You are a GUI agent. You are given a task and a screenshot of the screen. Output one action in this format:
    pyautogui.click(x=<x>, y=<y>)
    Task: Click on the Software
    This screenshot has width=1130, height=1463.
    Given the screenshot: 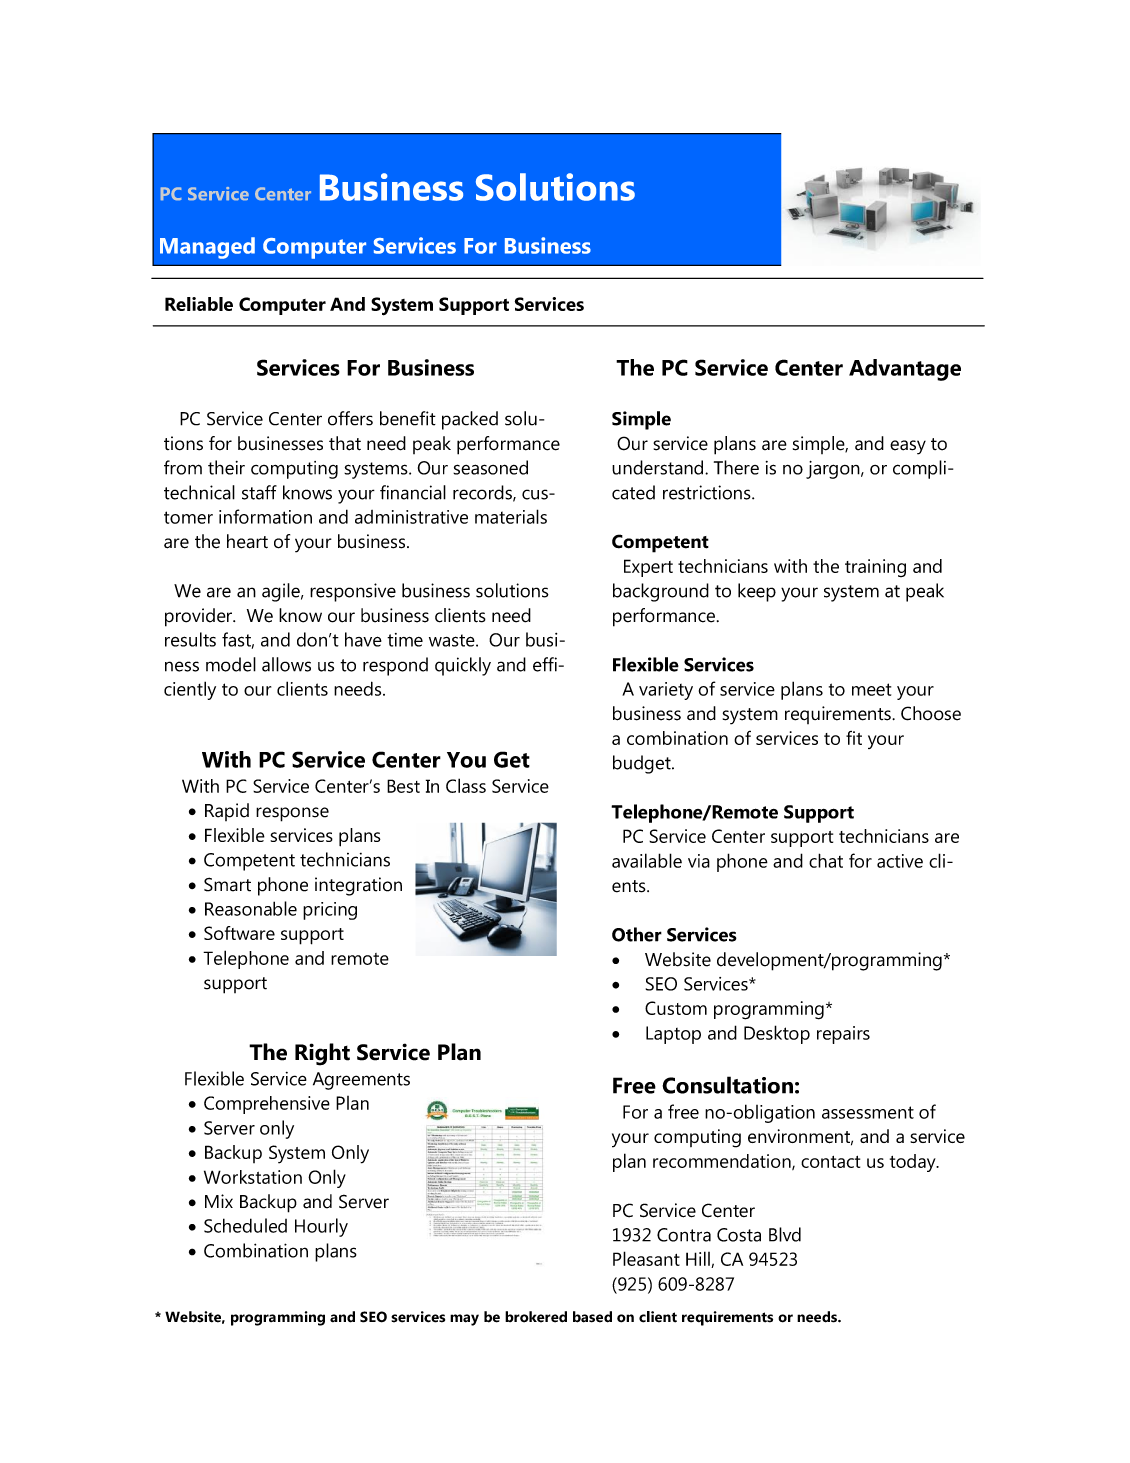 What is the action you would take?
    pyautogui.click(x=239, y=933)
